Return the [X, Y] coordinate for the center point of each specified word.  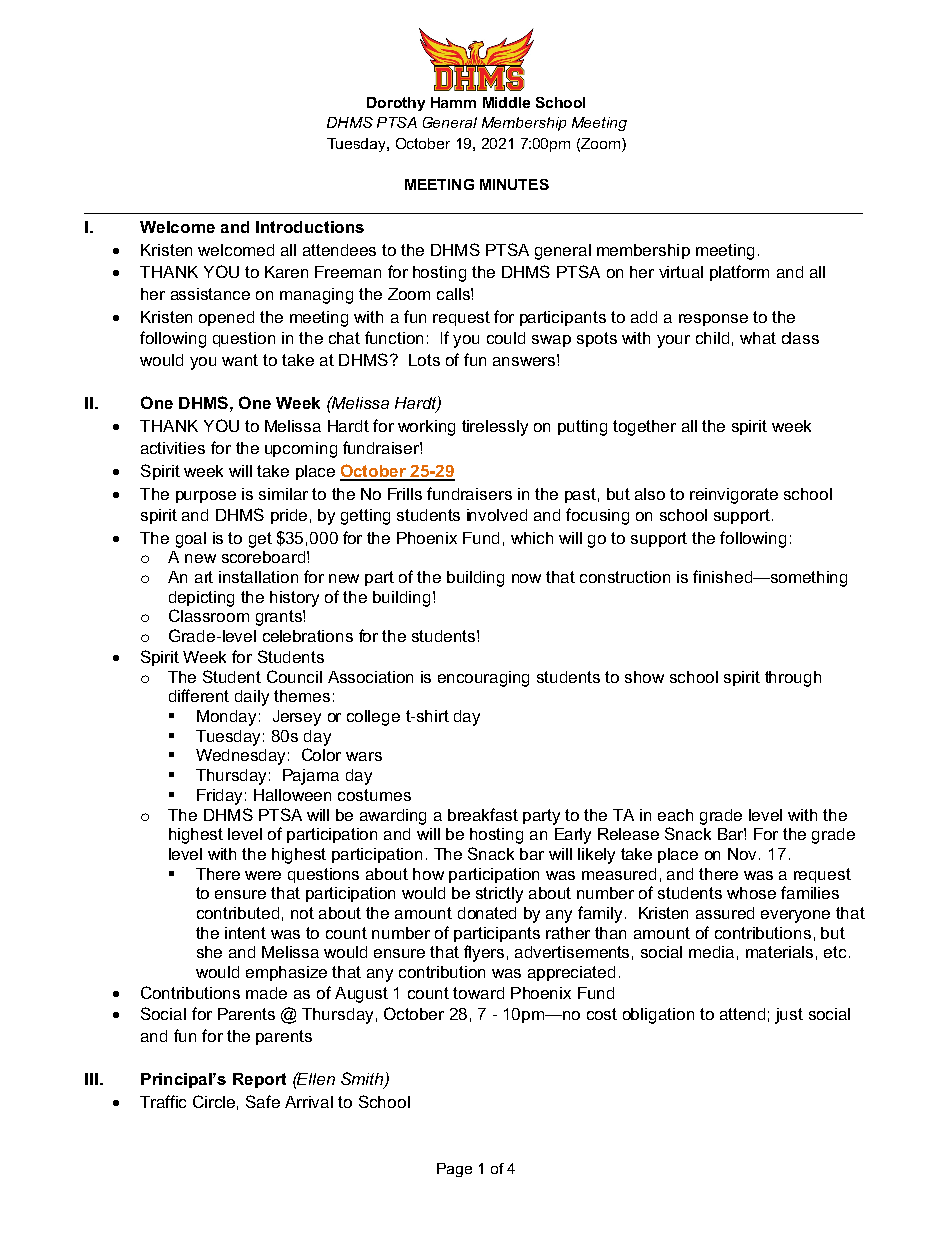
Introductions [310, 227]
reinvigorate [734, 496]
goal [191, 540]
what [758, 338]
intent [245, 933]
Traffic [163, 1101]
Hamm [453, 102]
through [793, 679]
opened [226, 318]
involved [497, 515]
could [506, 338]
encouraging [483, 679]
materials [779, 952]
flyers [484, 953]
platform [739, 273]
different [199, 695]
